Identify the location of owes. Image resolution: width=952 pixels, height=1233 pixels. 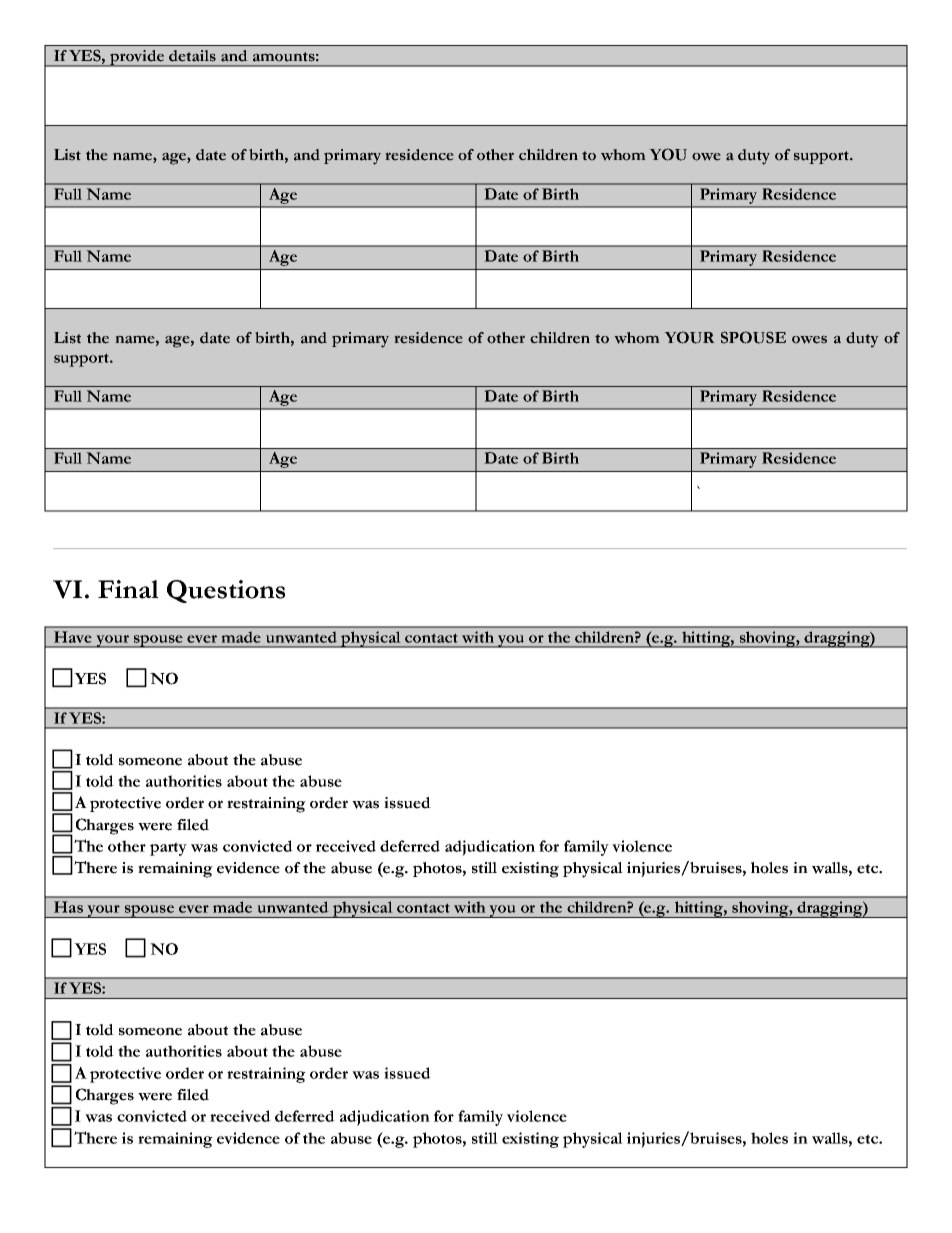
(809, 339).
